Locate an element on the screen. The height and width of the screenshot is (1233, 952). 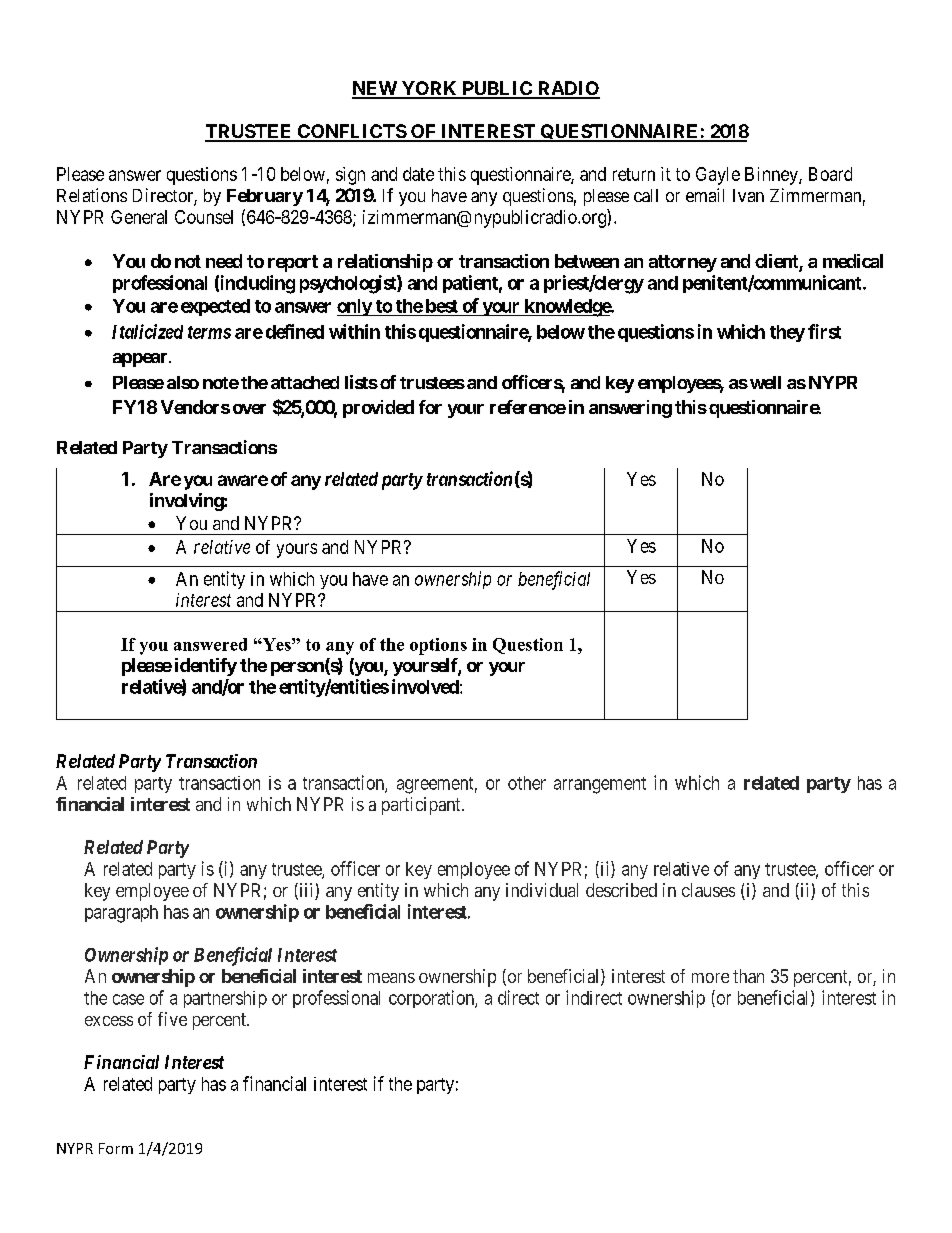
Gayle is located at coordinates (718, 176).
